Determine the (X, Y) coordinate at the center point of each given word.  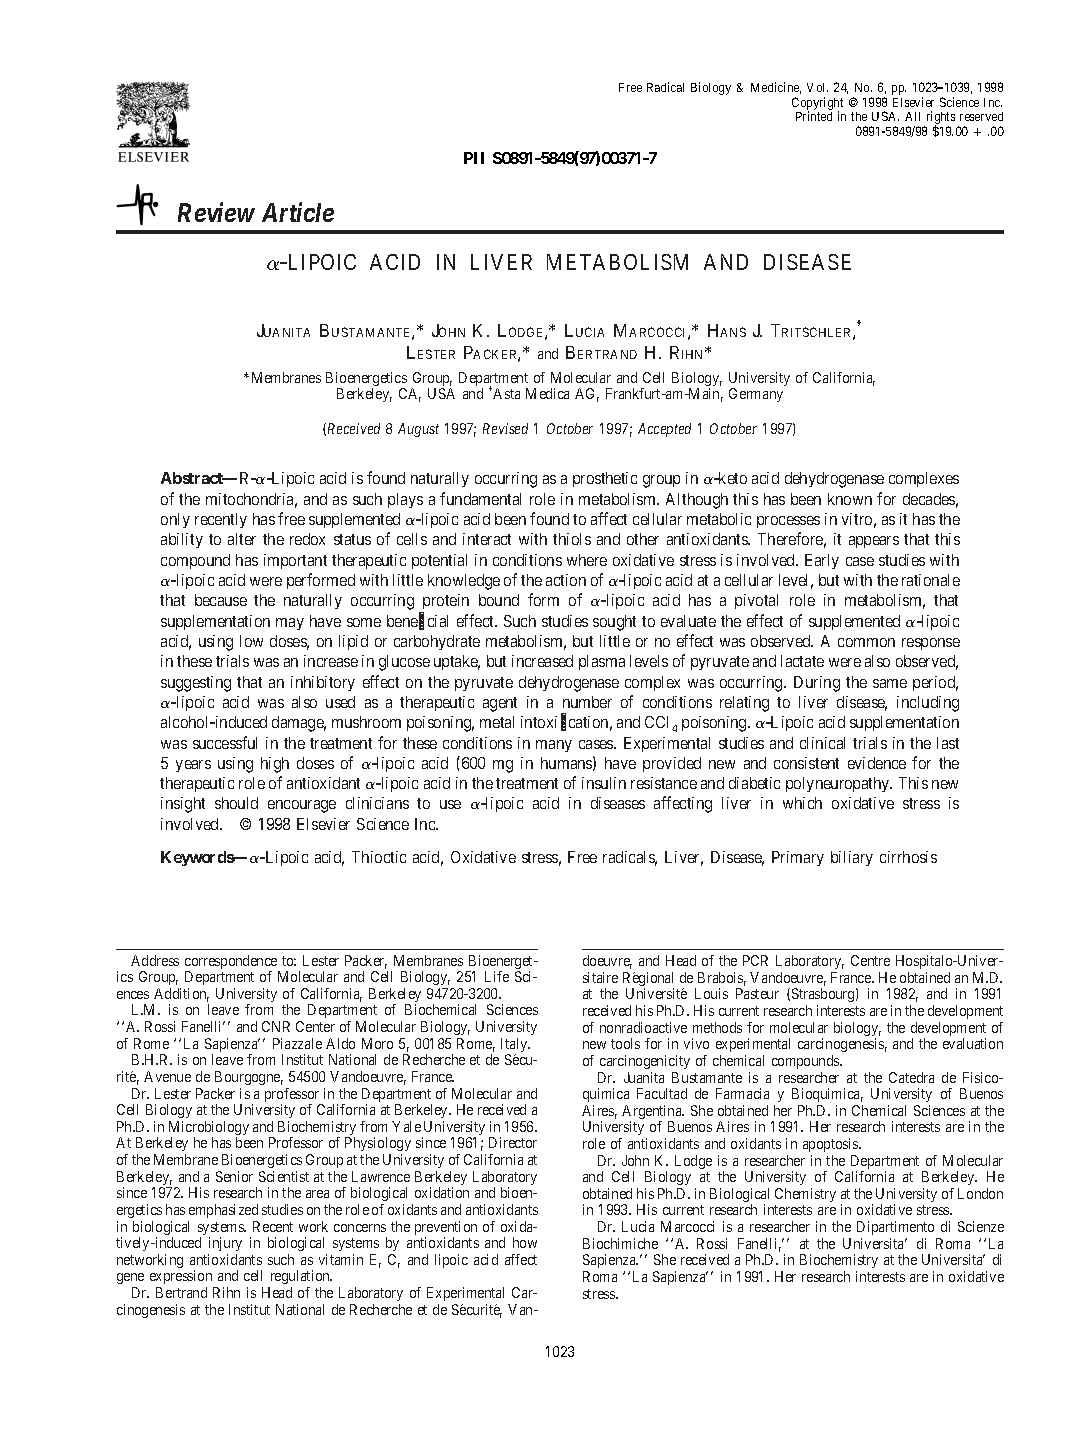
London (980, 1193)
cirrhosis (908, 857)
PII (474, 158)
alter (242, 539)
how (525, 1242)
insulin (604, 783)
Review (216, 212)
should (236, 803)
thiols (572, 539)
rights (939, 119)
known (850, 499)
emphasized (223, 1211)
